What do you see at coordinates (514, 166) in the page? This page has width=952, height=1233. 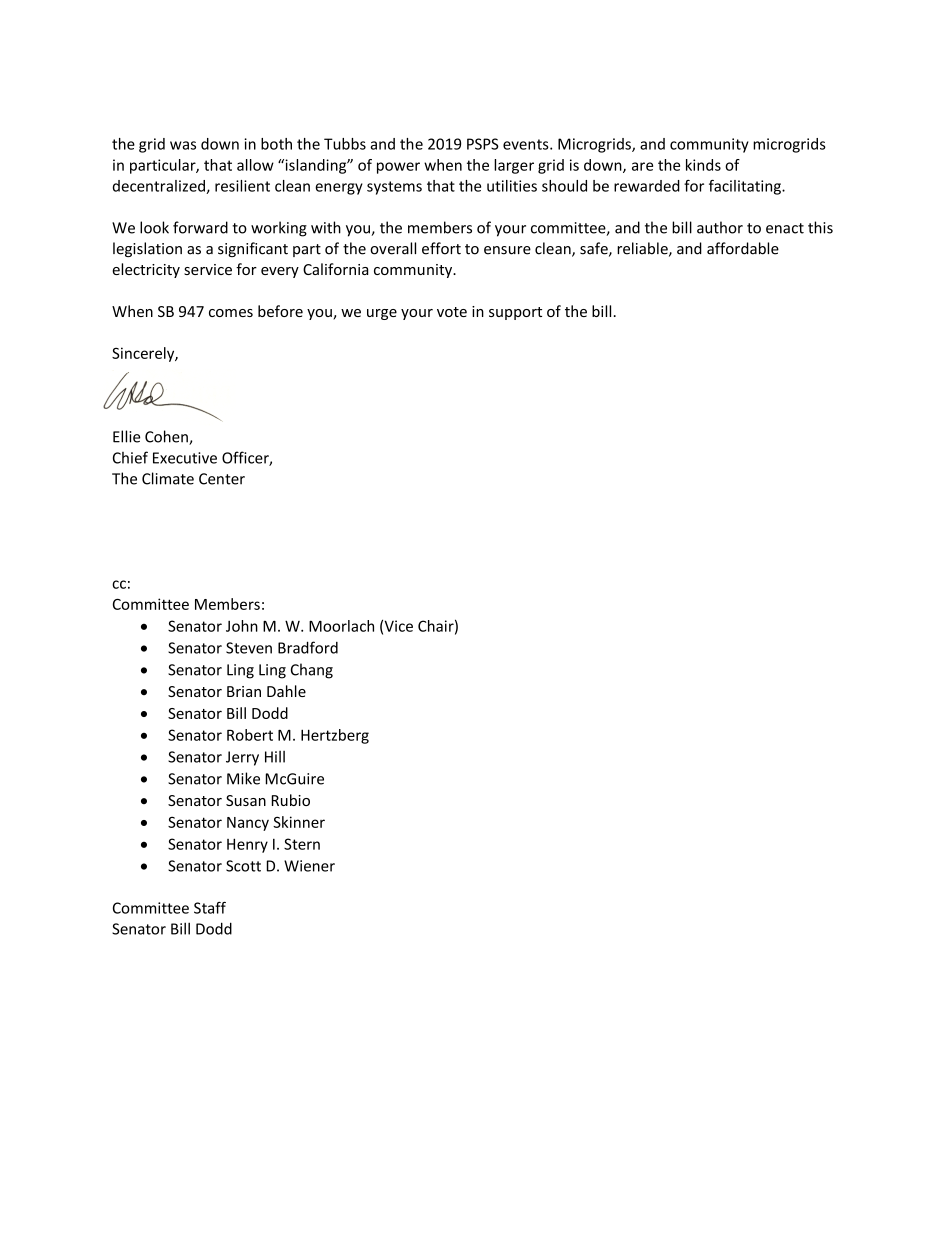 I see `larger` at bounding box center [514, 166].
